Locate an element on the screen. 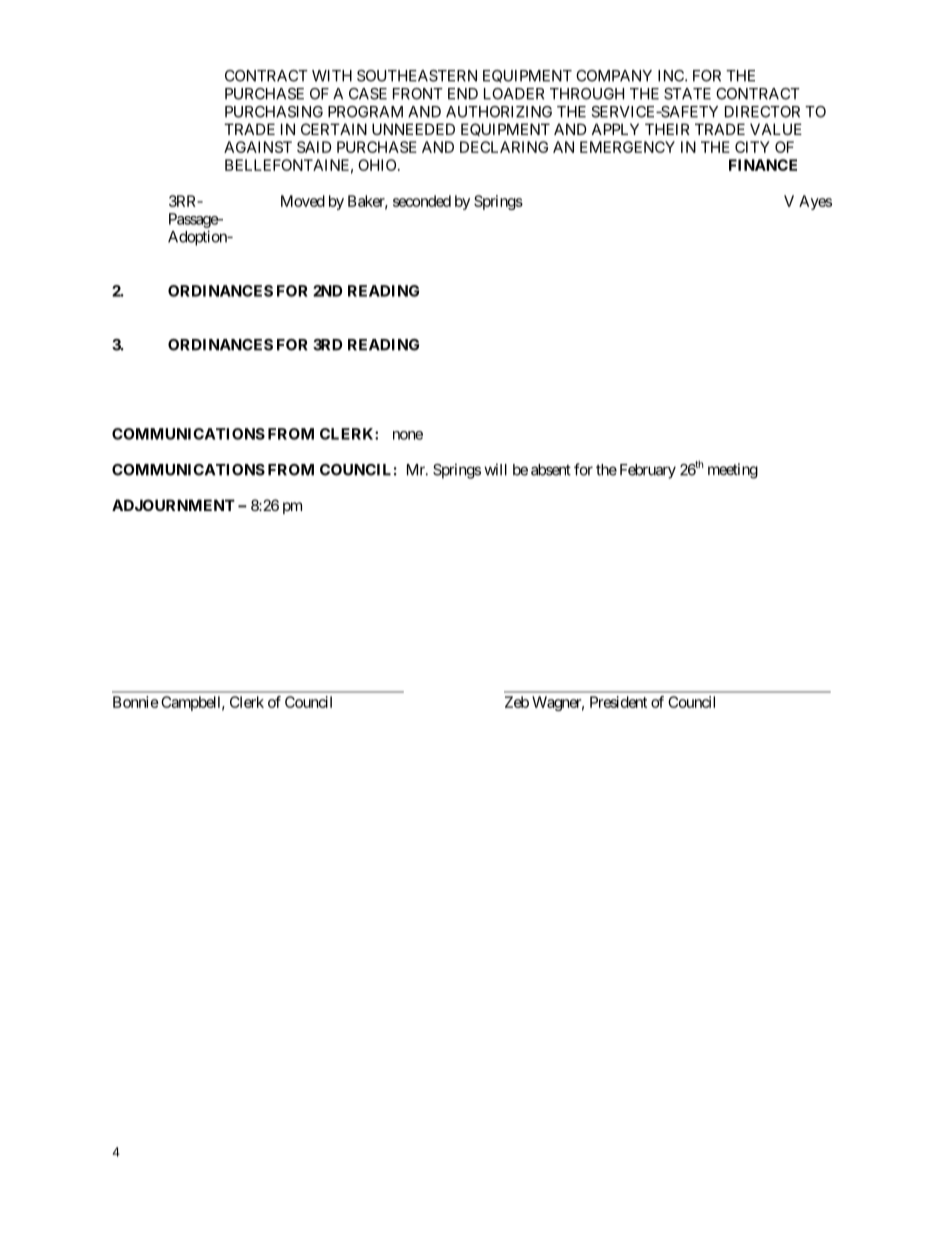 The image size is (952, 1233). February is located at coordinates (648, 471).
